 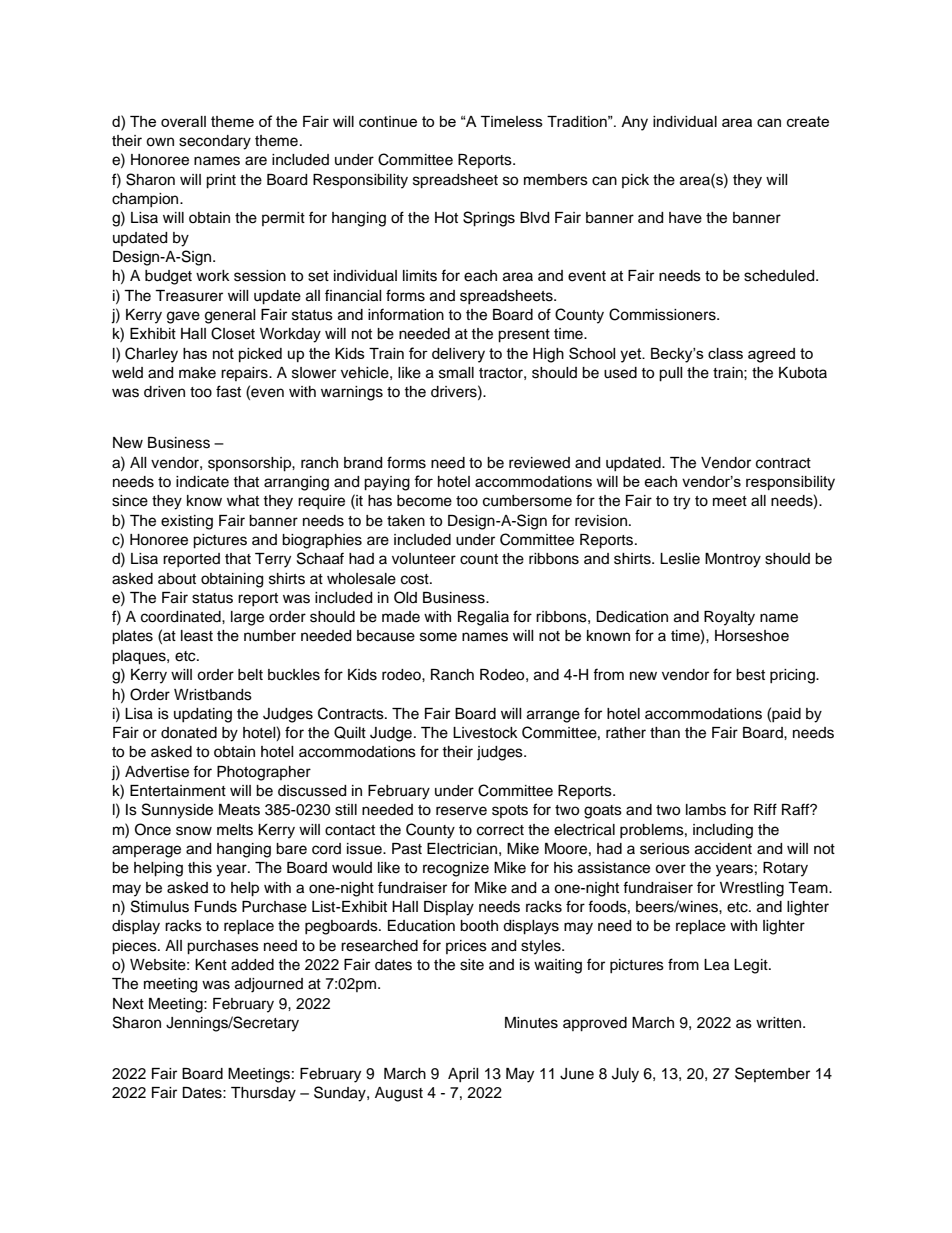 What do you see at coordinates (750, 675) in the page?
I see `best` at bounding box center [750, 675].
